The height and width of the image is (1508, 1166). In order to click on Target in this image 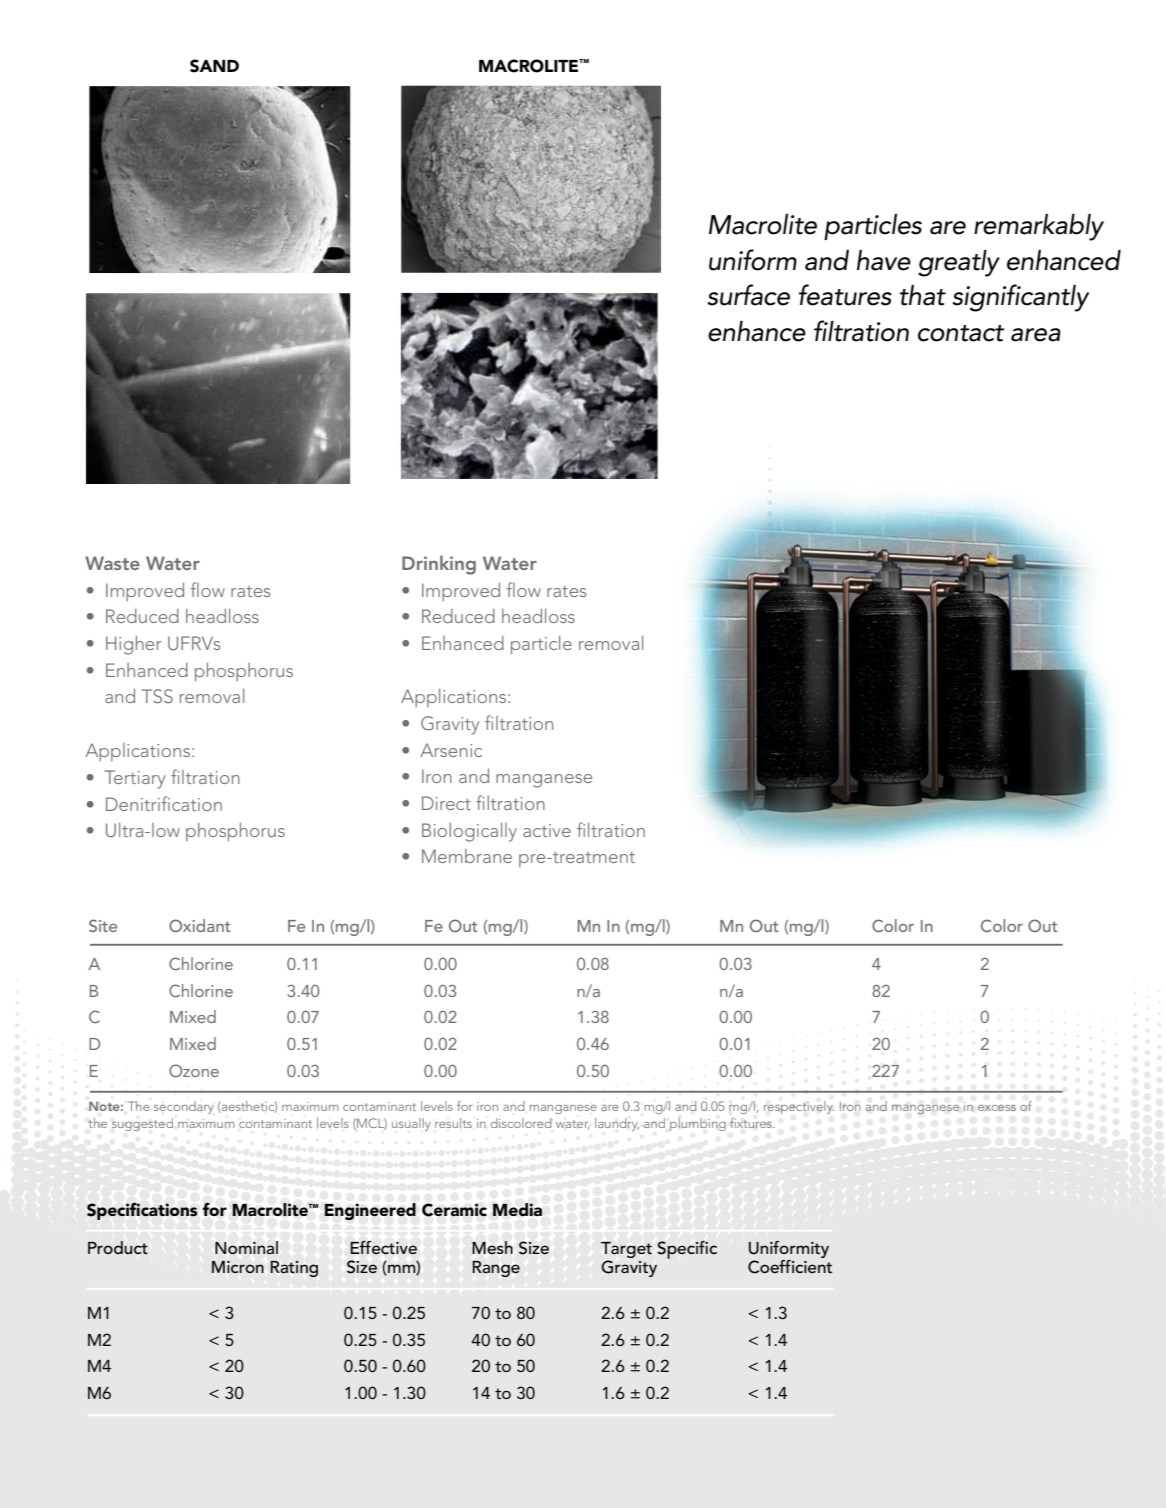, I will do `click(626, 1251)`.
